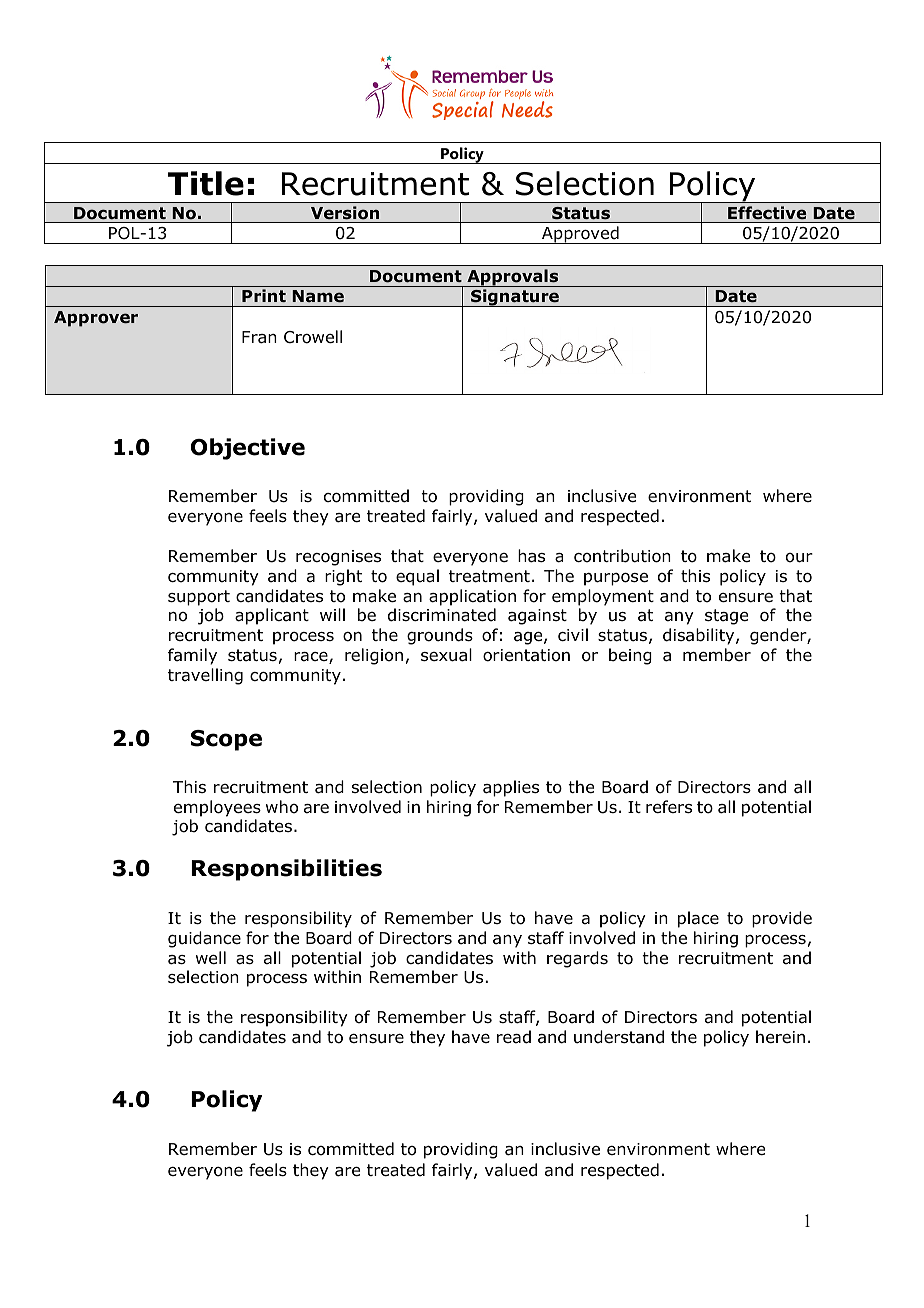 This screenshot has height=1308, width=924. Describe the element at coordinates (622, 556) in the screenshot. I see `contribution` at that location.
